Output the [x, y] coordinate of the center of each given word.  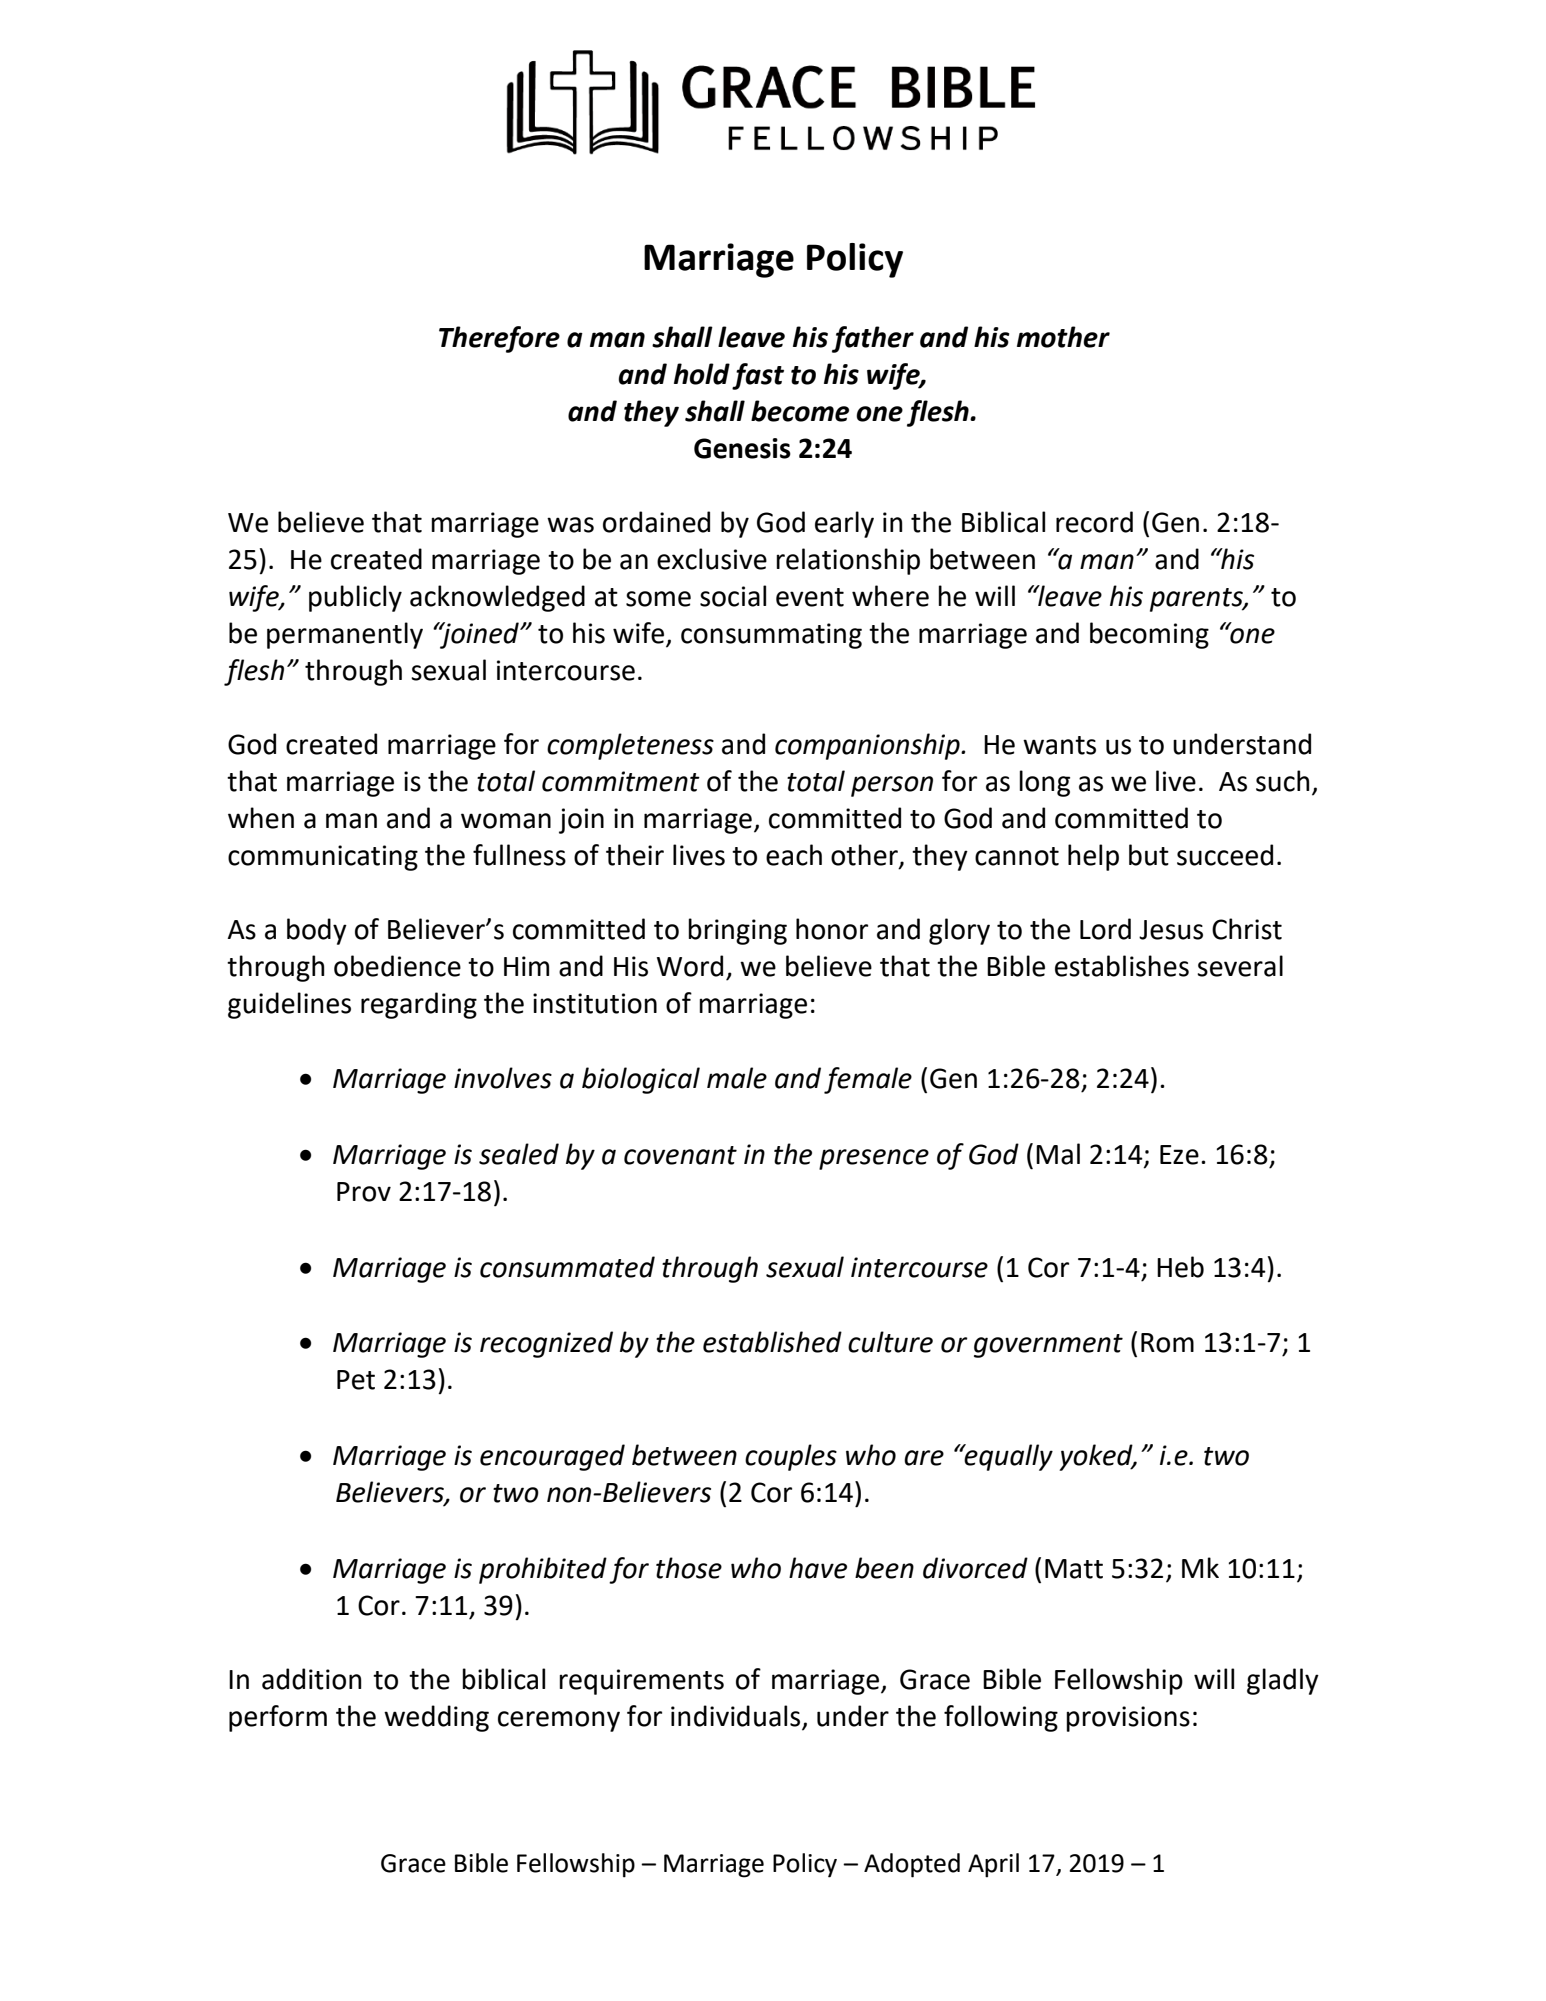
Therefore [499, 339]
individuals [735, 1716]
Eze [1179, 1155]
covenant [680, 1155]
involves [503, 1078]
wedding [436, 1718]
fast [758, 376]
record [1094, 522]
